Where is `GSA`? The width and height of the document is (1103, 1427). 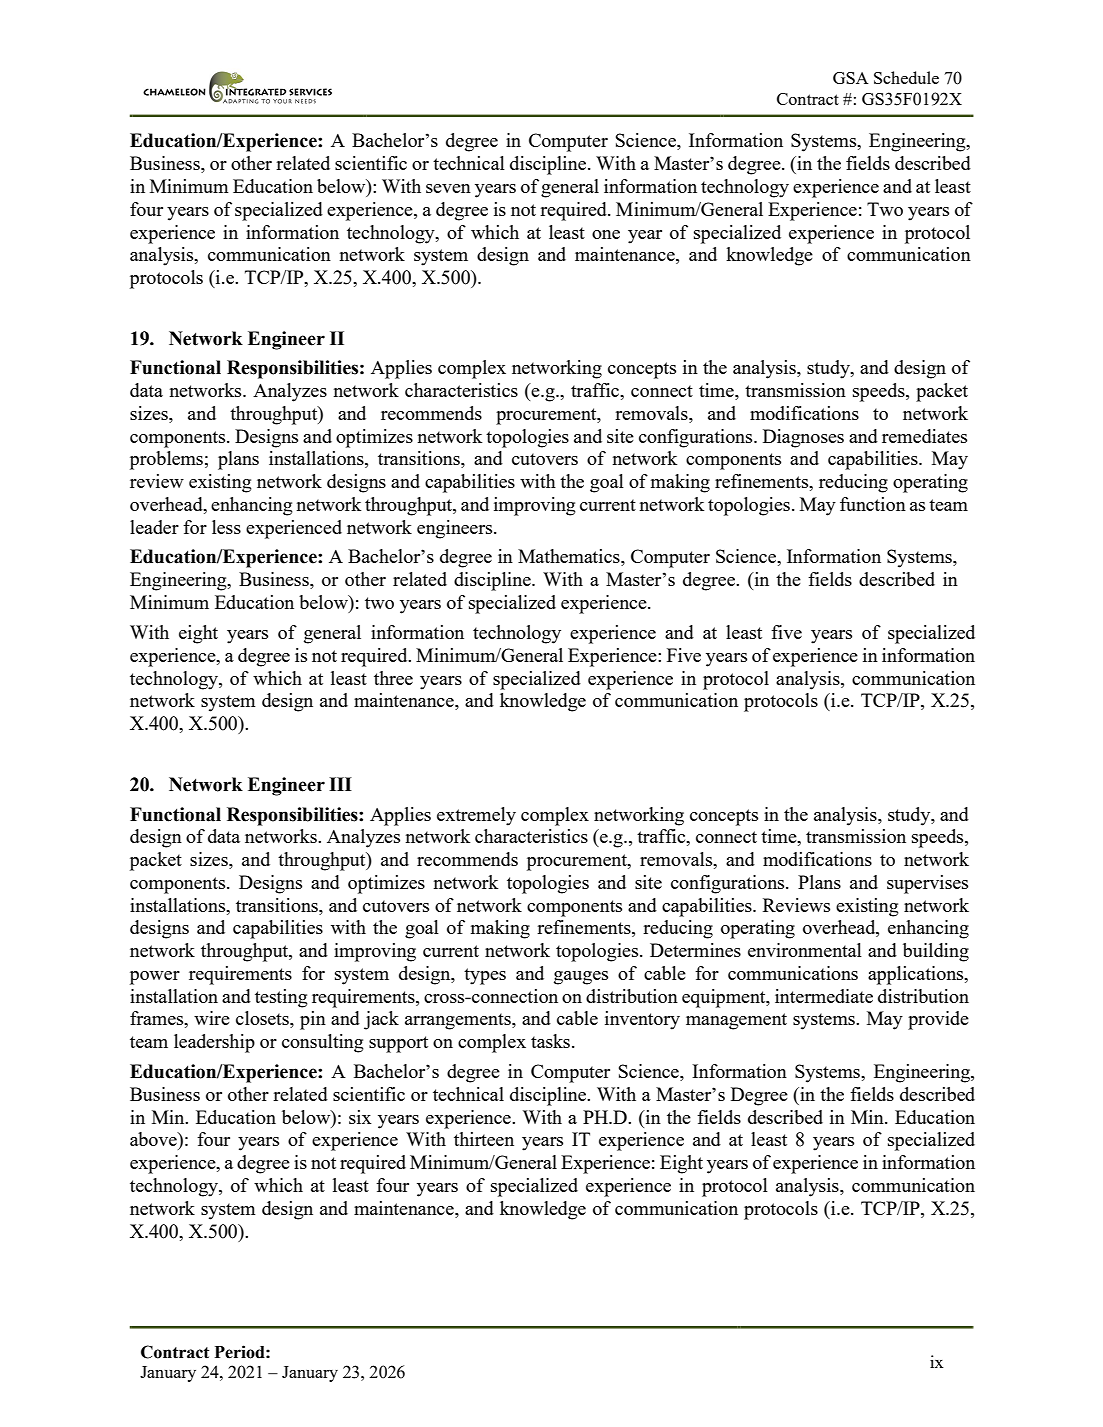 GSA is located at coordinates (851, 78).
